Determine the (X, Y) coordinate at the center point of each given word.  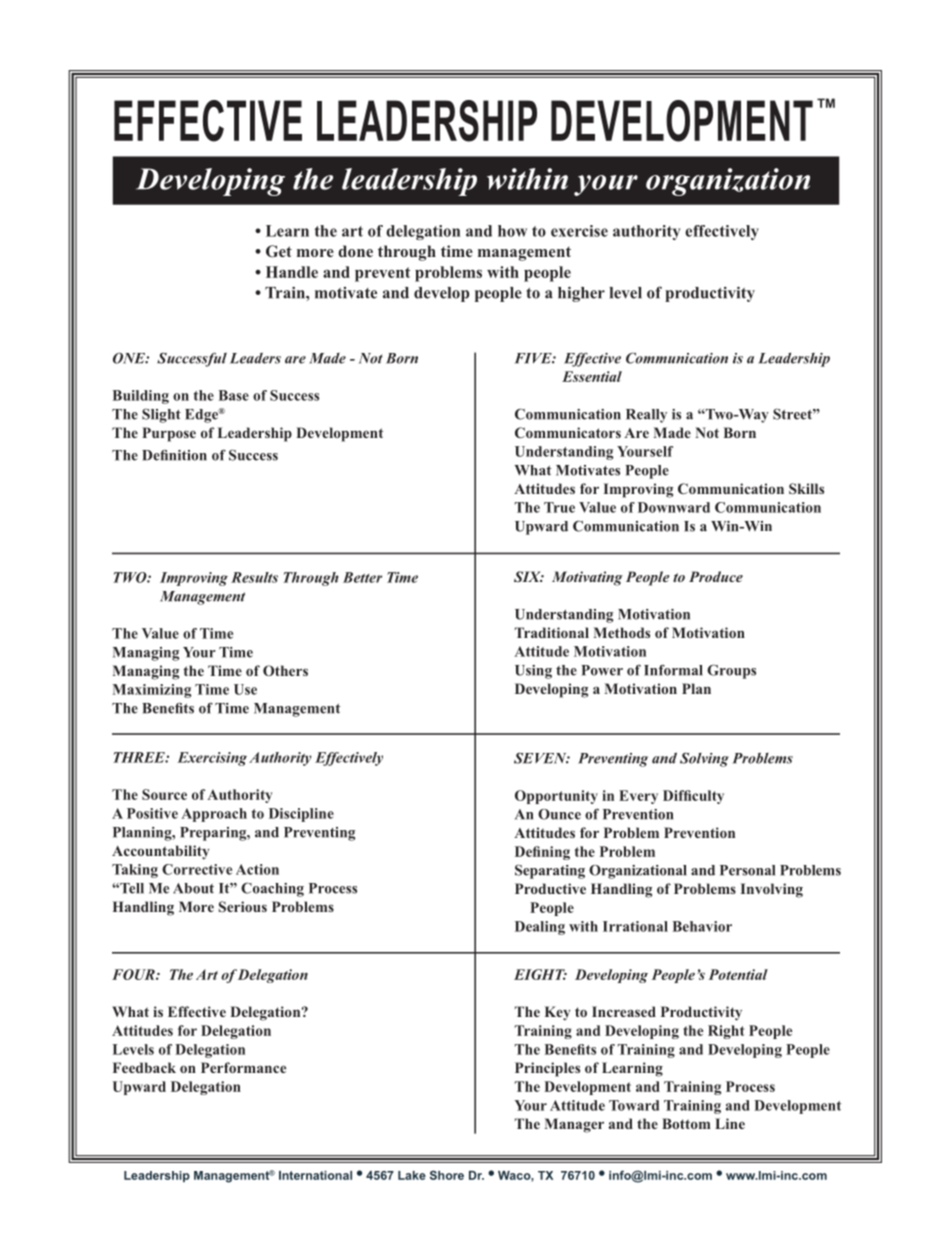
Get (279, 251)
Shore (447, 1175)
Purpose (169, 434)
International (315, 1175)
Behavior (702, 926)
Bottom (686, 1123)
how (512, 231)
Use (245, 689)
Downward (674, 507)
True (559, 507)
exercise (579, 231)
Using (533, 672)
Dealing (540, 928)
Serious (243, 906)
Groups (731, 671)
